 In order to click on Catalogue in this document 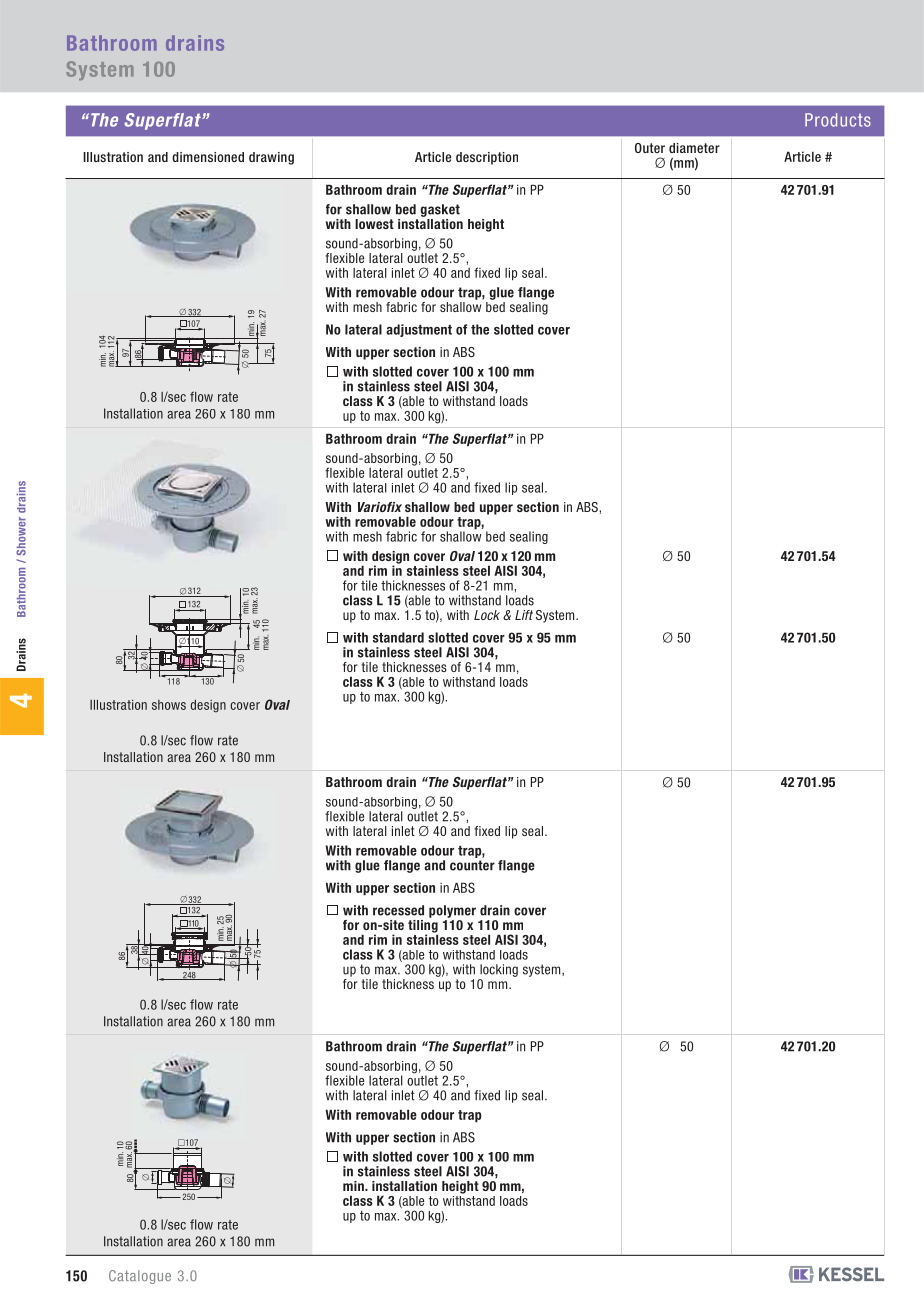, I will do `click(140, 1277)`.
